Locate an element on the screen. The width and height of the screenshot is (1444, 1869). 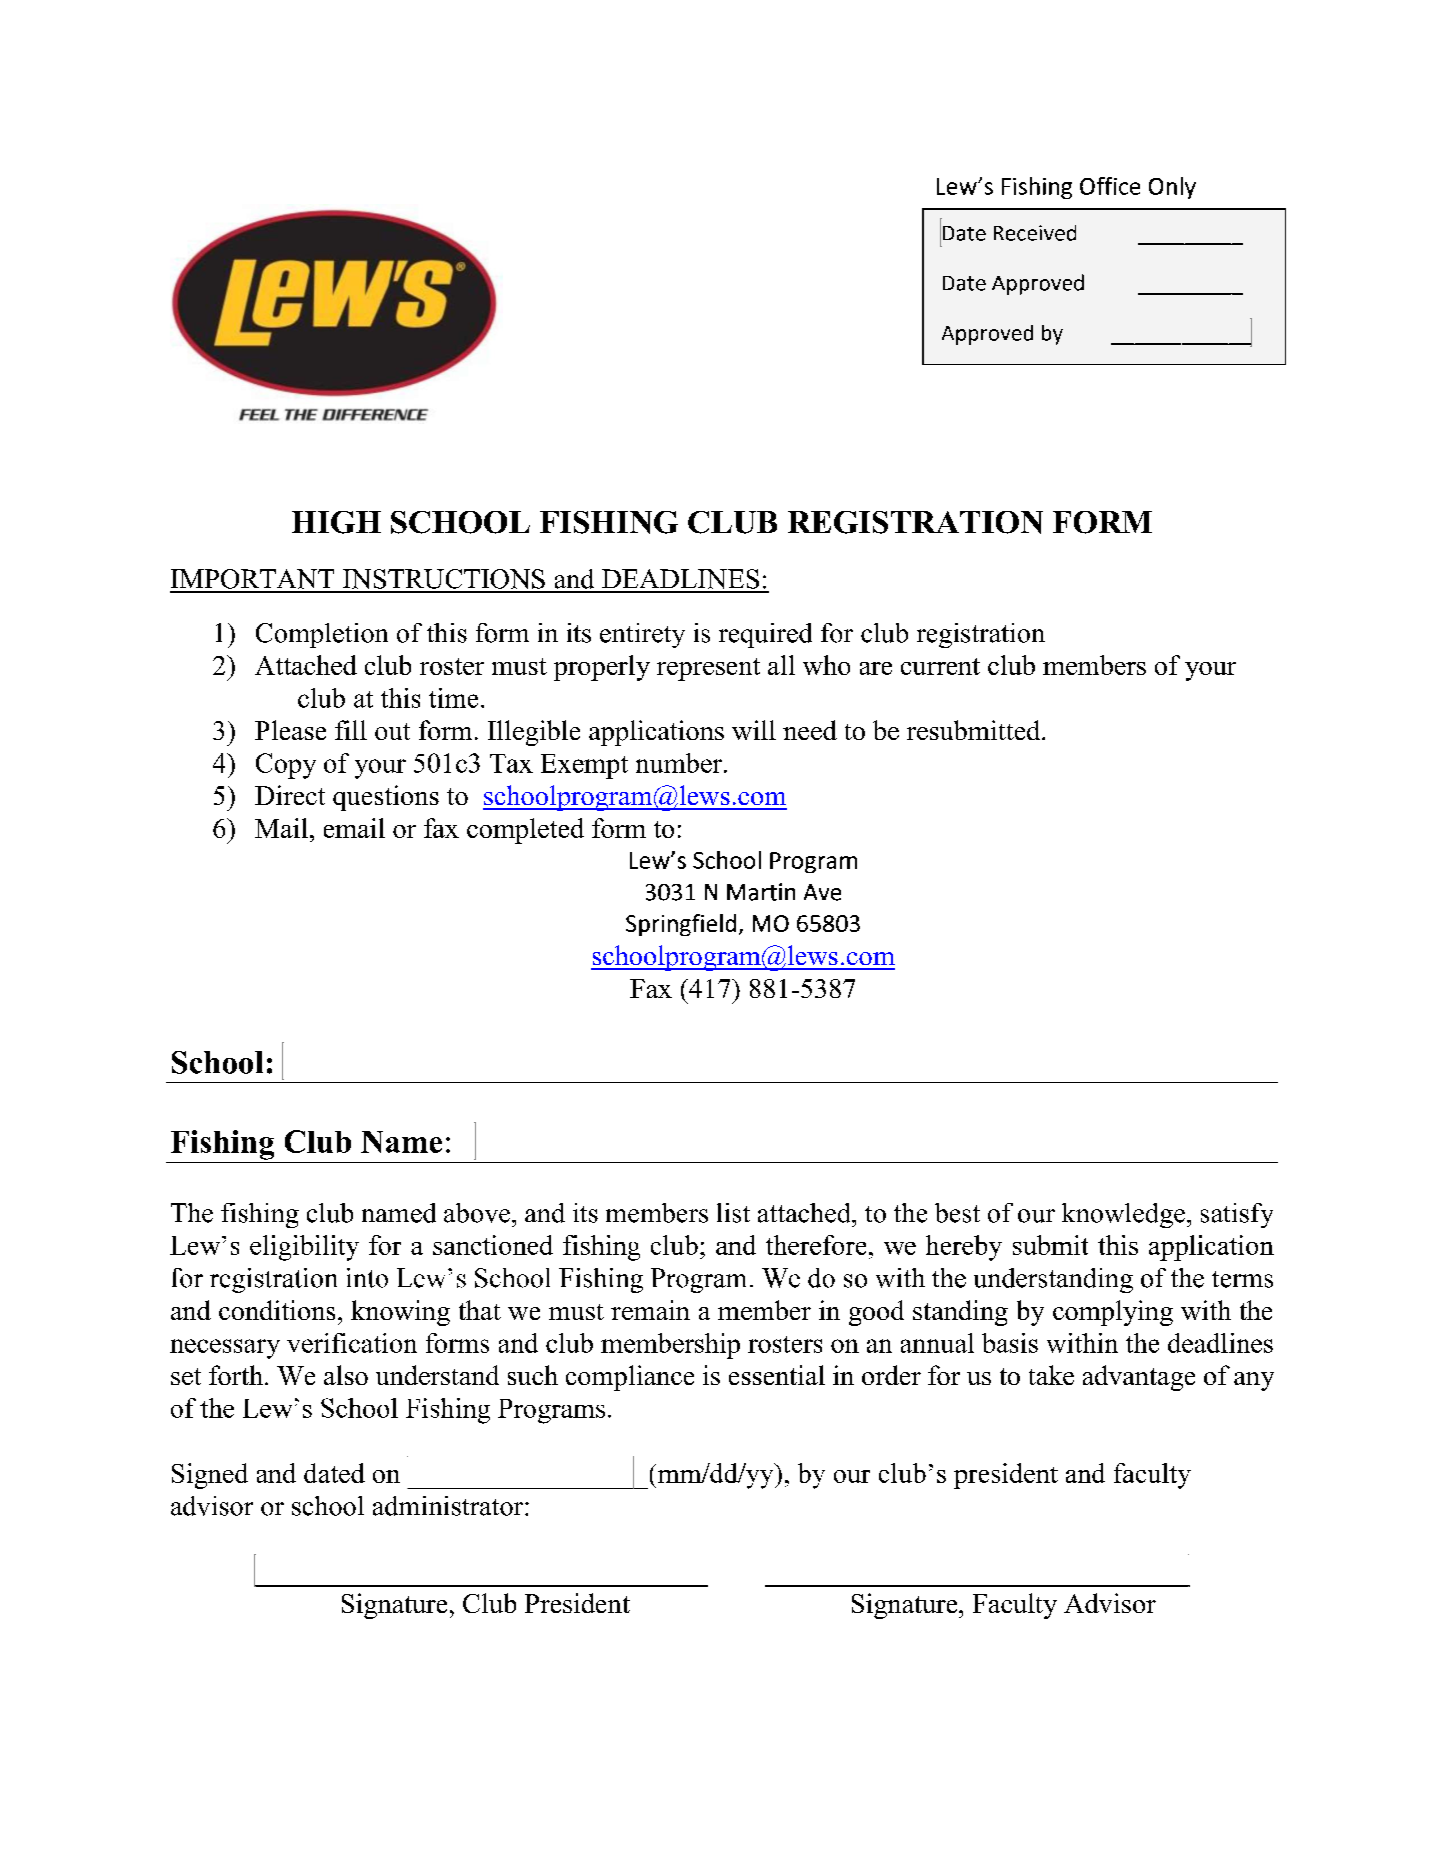
conditions is located at coordinates (277, 1310).
